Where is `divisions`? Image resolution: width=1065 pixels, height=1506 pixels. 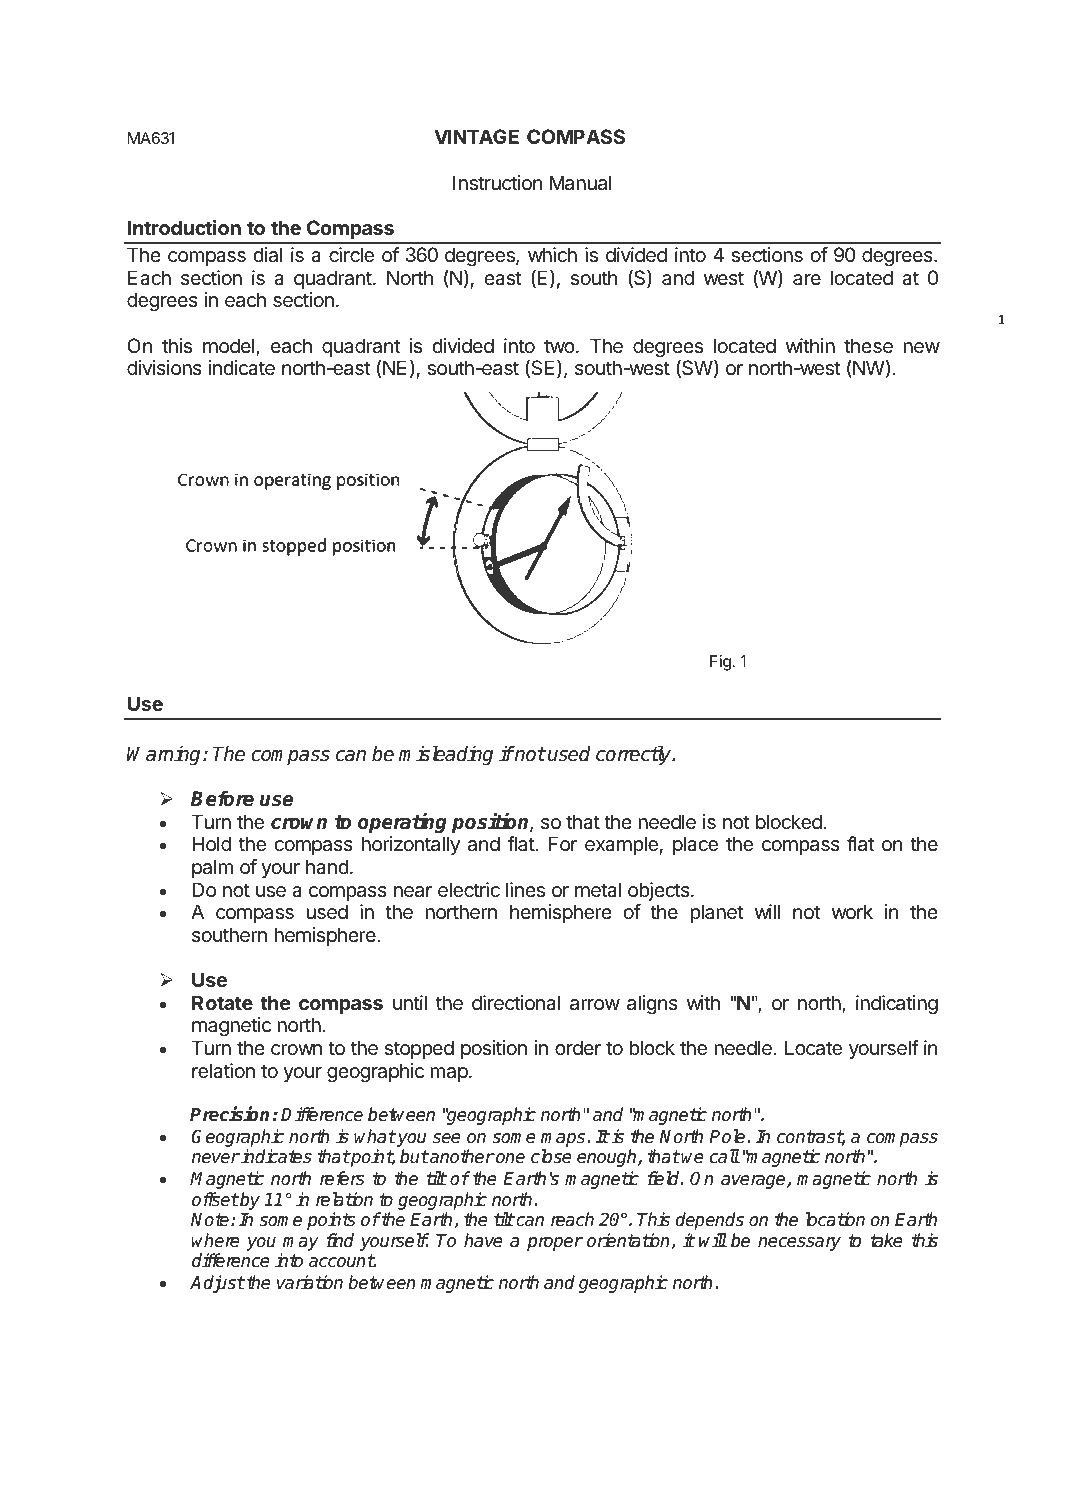 divisions is located at coordinates (164, 367).
